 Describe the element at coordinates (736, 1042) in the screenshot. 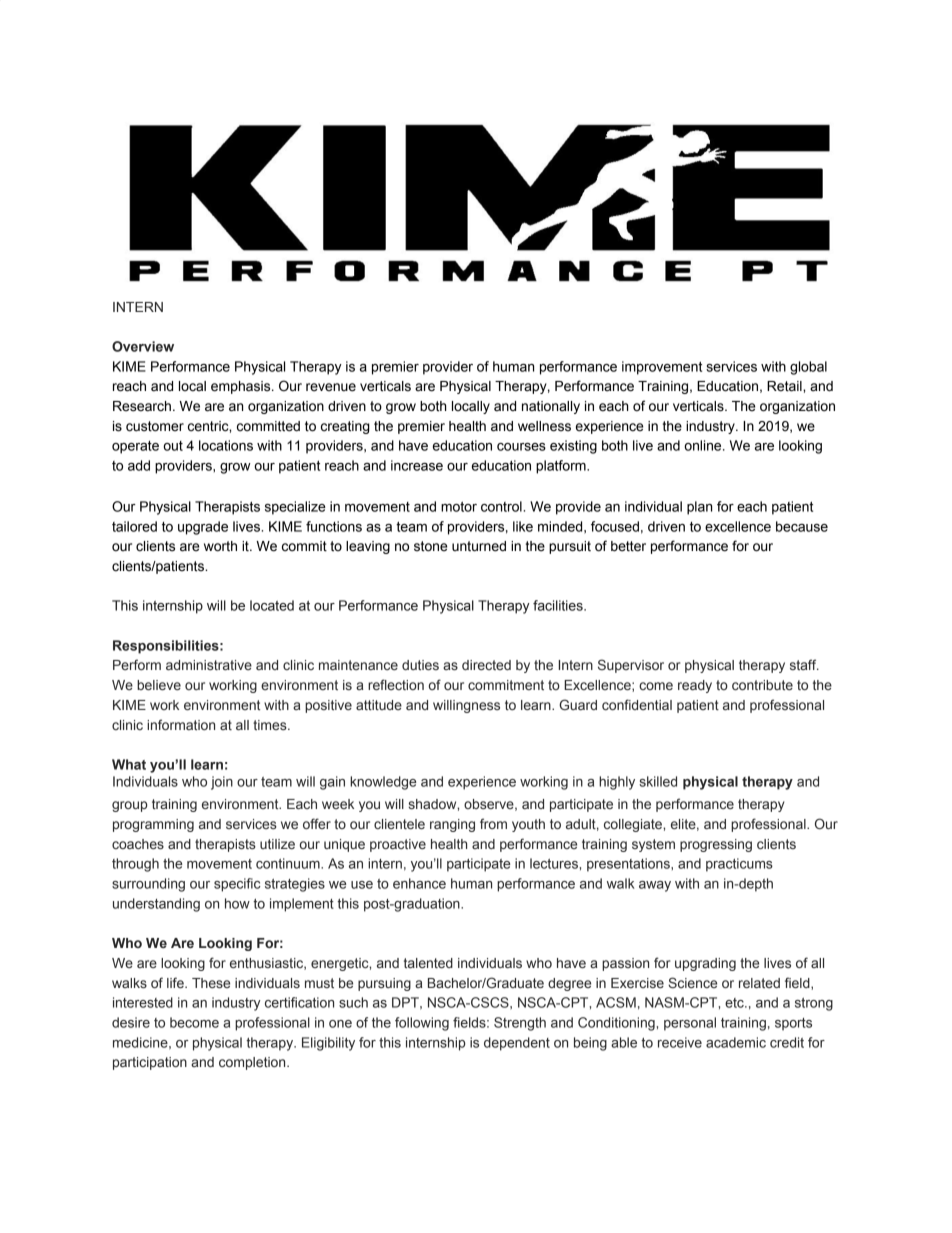

I see `academic` at that location.
